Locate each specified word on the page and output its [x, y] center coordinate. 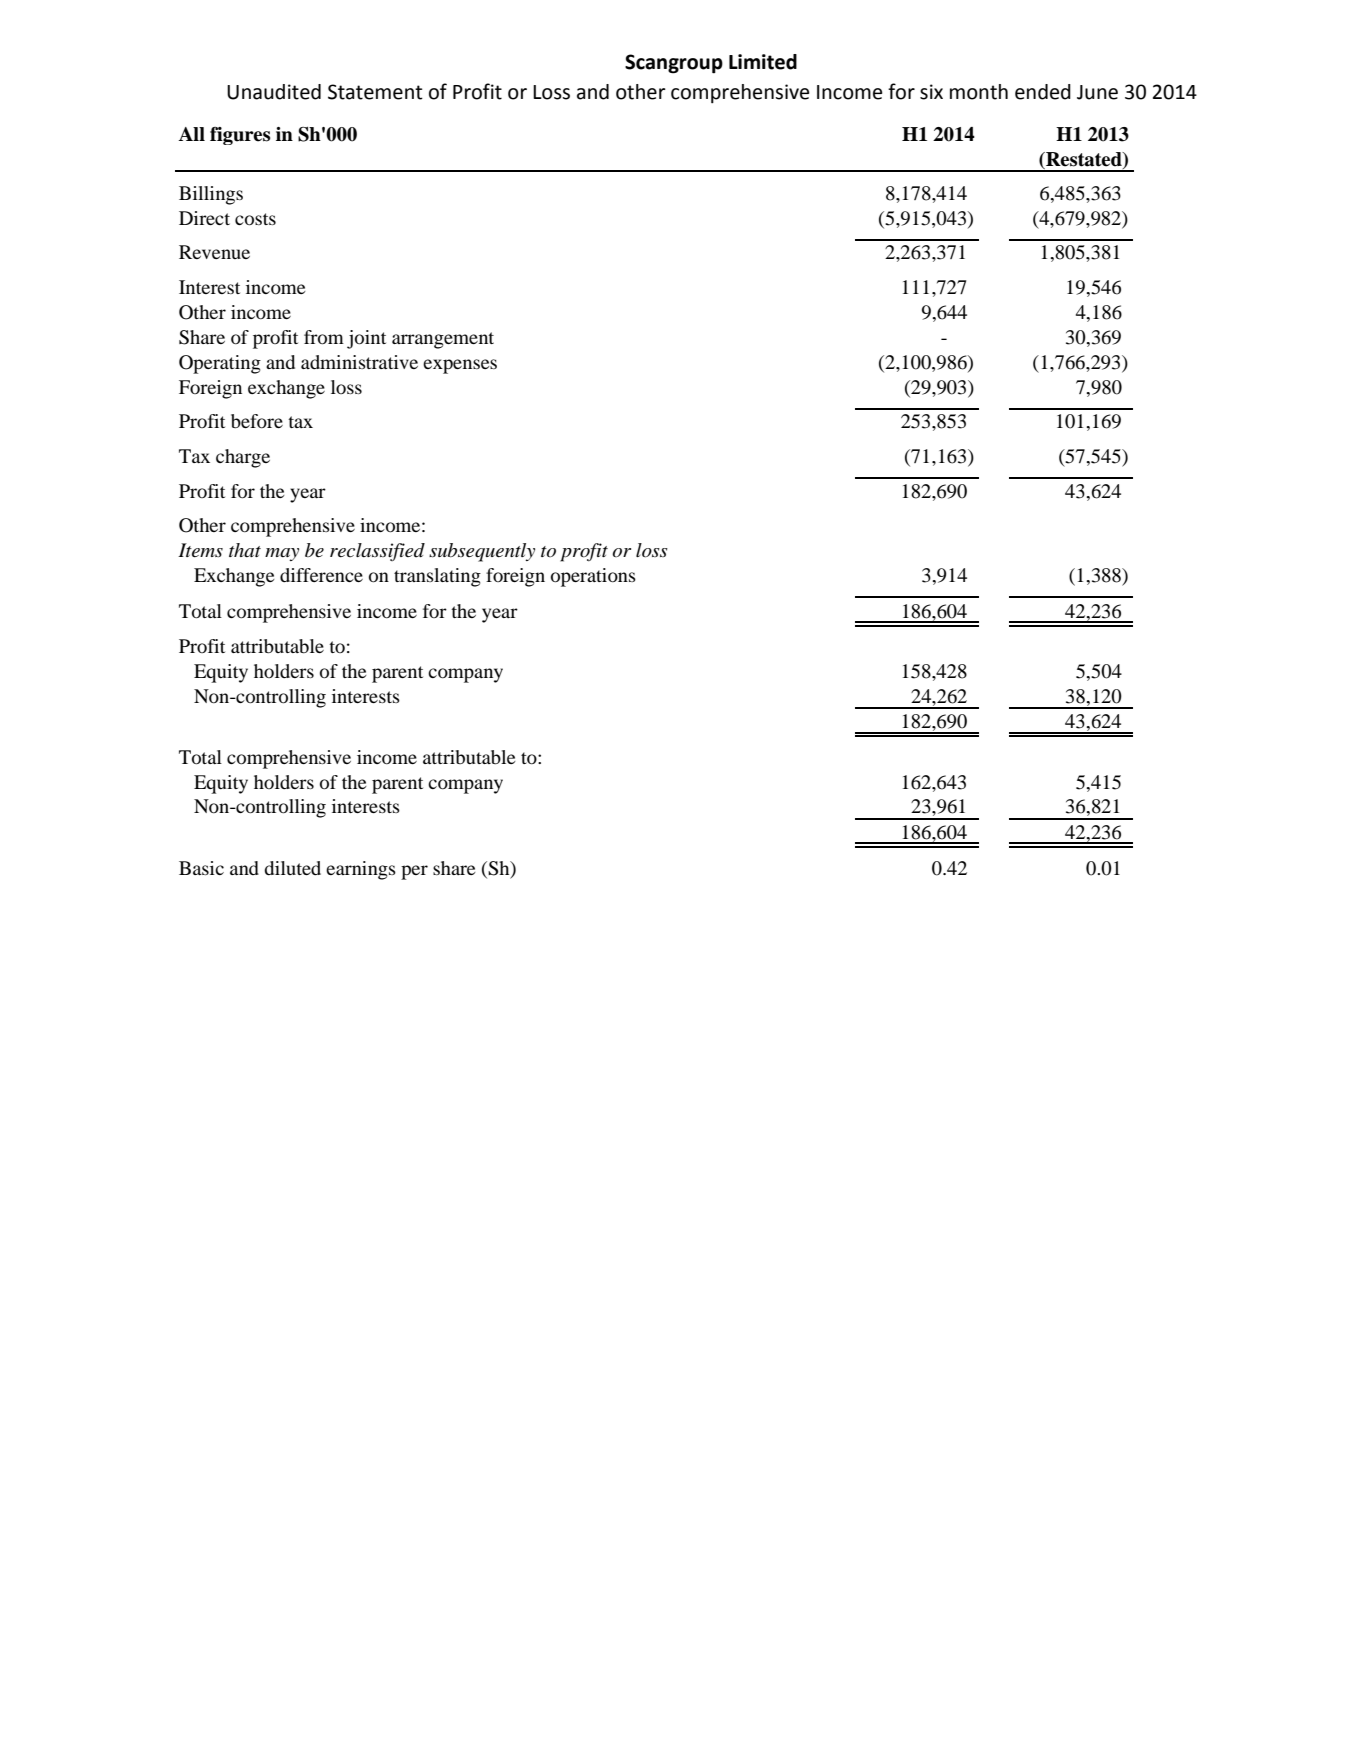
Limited [763, 62]
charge [243, 458]
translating [437, 577]
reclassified [377, 552]
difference [321, 575]
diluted [292, 868]
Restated [1084, 160]
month [979, 92]
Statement [375, 92]
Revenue [214, 252]
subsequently [482, 552]
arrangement [443, 340]
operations [593, 577]
